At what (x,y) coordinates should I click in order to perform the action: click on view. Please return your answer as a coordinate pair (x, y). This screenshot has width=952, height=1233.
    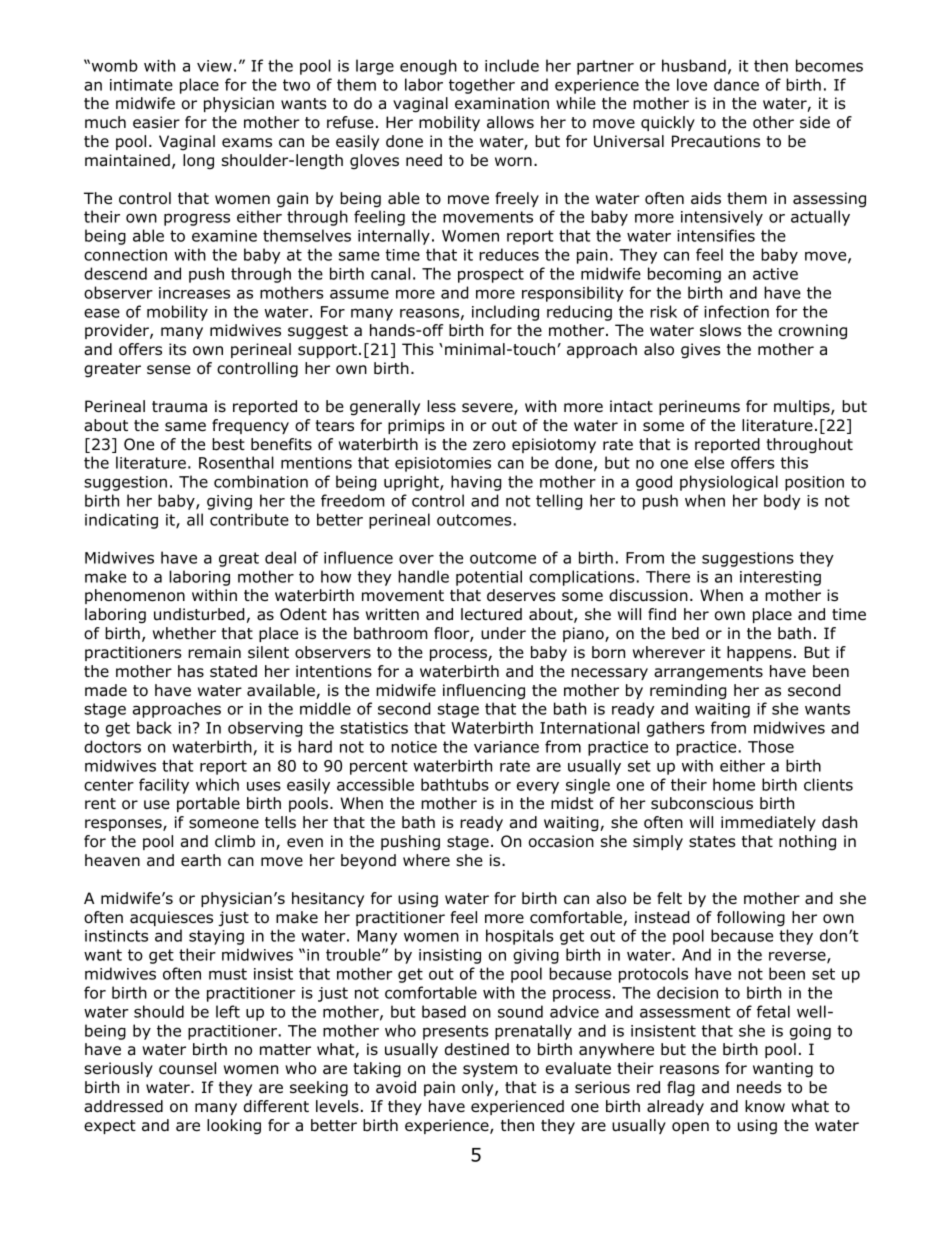
    Looking at the image, I should click on (214, 66).
